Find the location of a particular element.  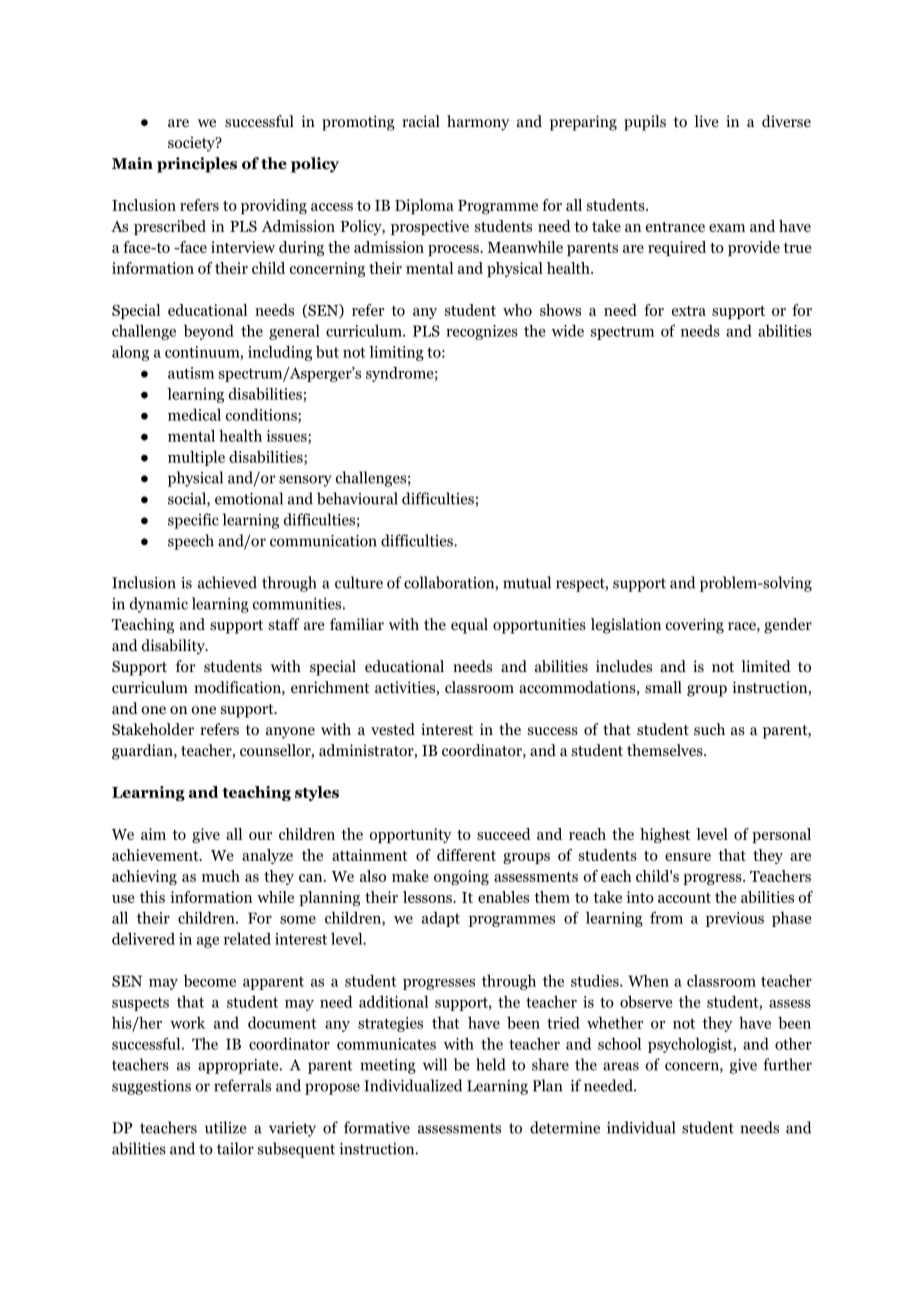

covering is located at coordinates (695, 626).
